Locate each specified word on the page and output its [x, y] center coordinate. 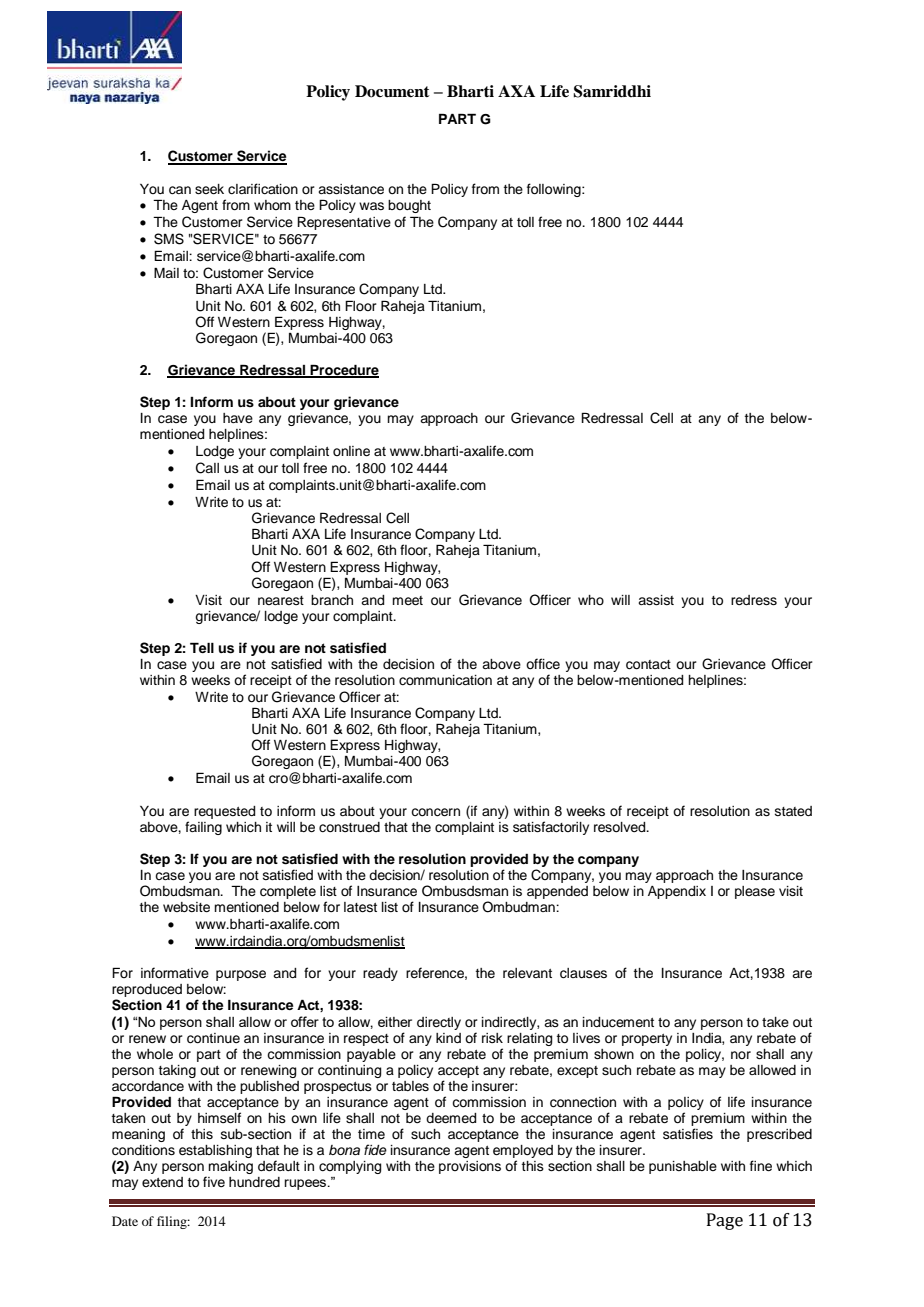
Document [392, 91]
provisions [470, 1167]
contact [648, 665]
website [186, 907]
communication [445, 680]
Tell [202, 647]
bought [409, 206]
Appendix [677, 892]
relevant [527, 973]
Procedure [343, 371]
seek [209, 189]
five [214, 1181]
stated [793, 811]
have [238, 418]
